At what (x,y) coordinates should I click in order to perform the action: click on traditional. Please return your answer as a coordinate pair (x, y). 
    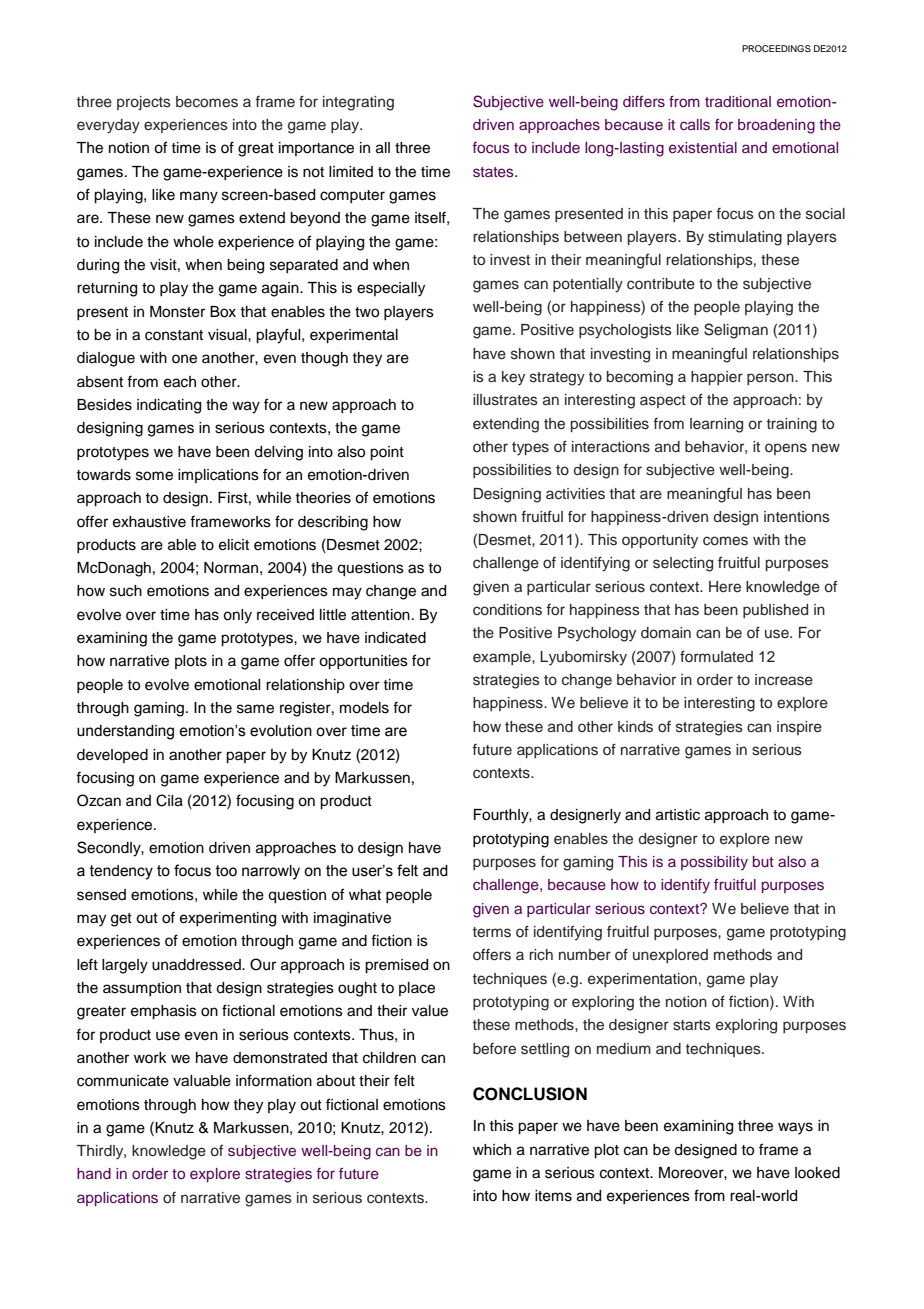
    Looking at the image, I should click on (738, 101).
